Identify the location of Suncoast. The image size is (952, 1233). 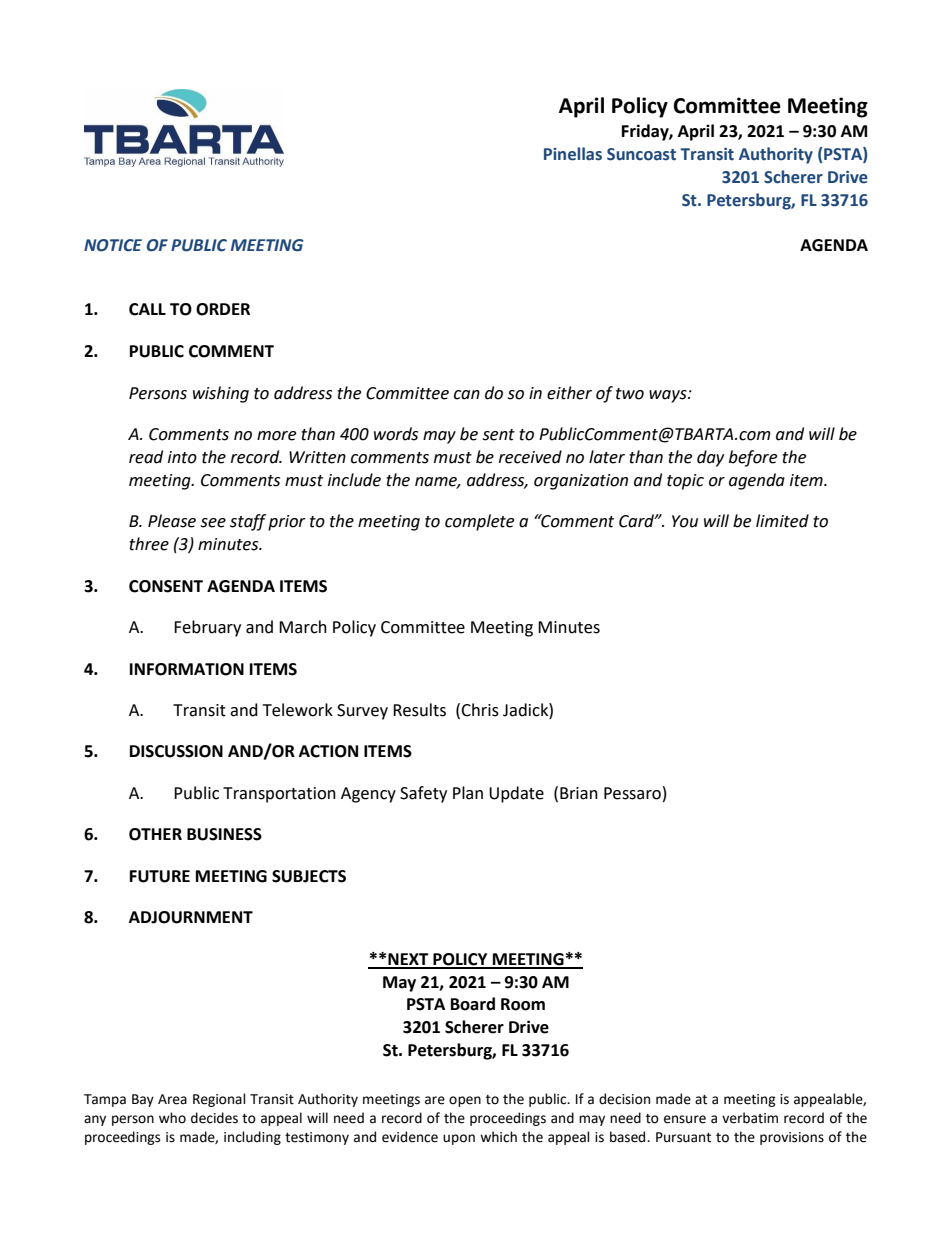
(641, 154).
